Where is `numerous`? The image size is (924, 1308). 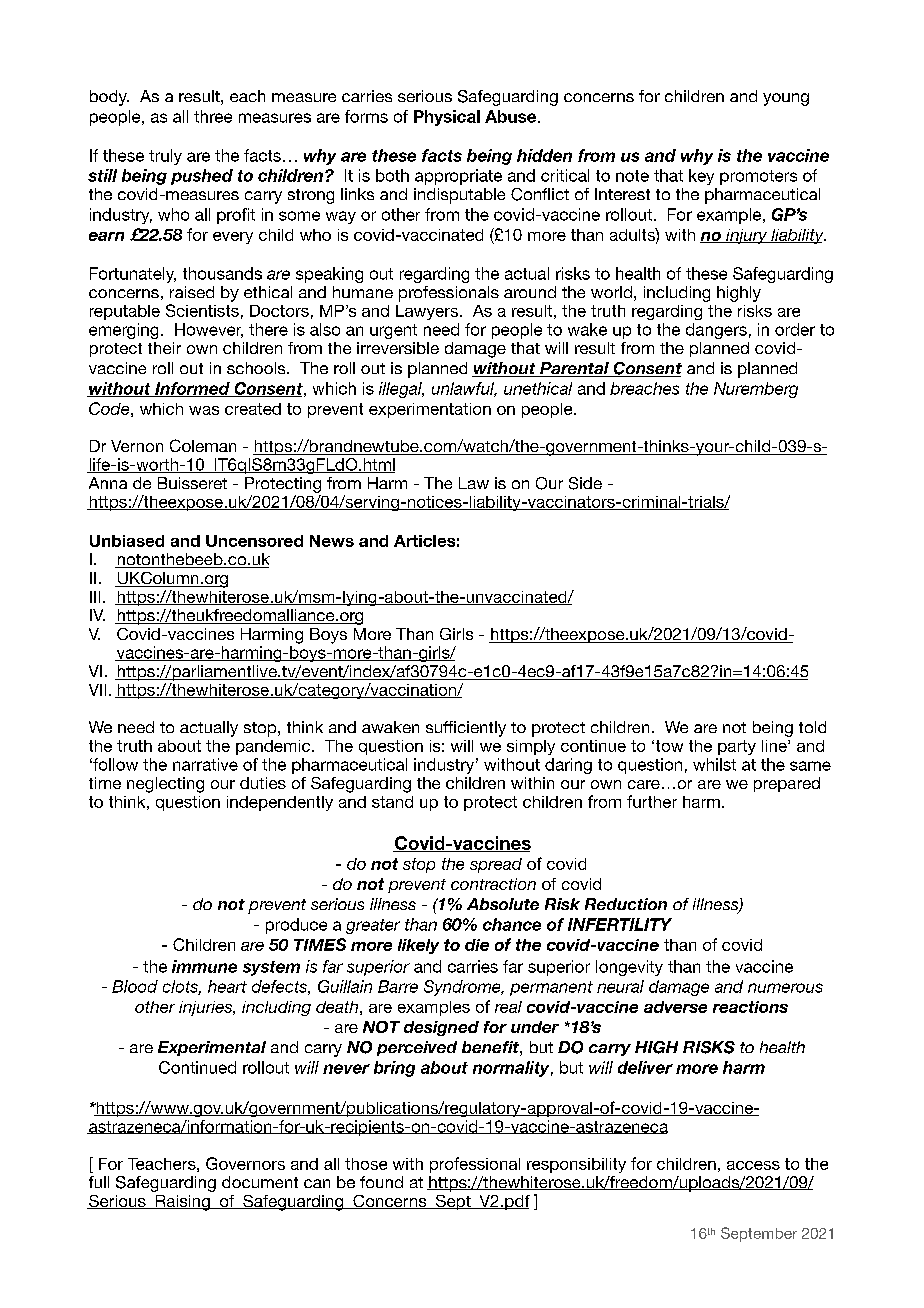
numerous is located at coordinates (785, 988).
